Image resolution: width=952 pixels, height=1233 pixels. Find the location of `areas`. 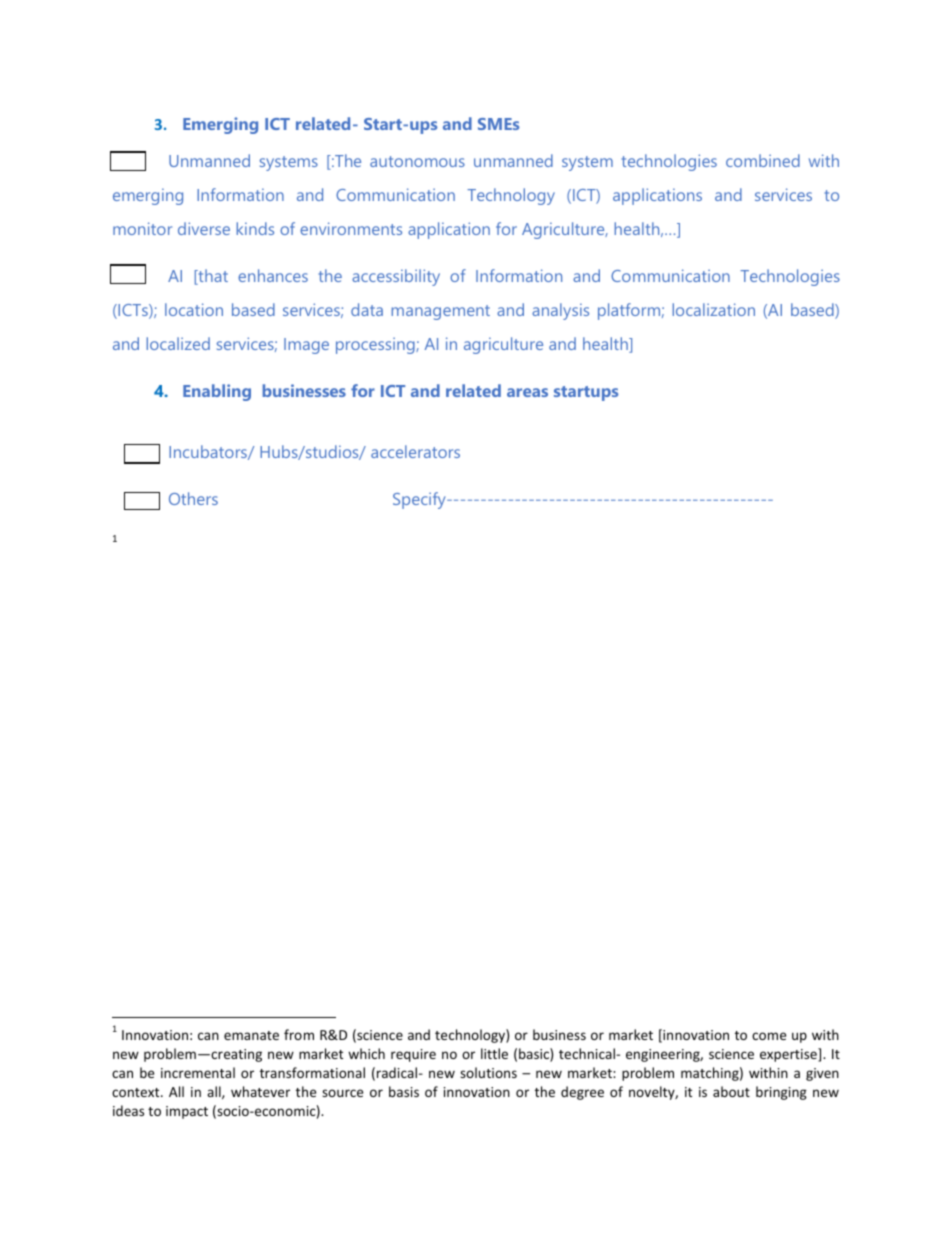

areas is located at coordinates (527, 392).
